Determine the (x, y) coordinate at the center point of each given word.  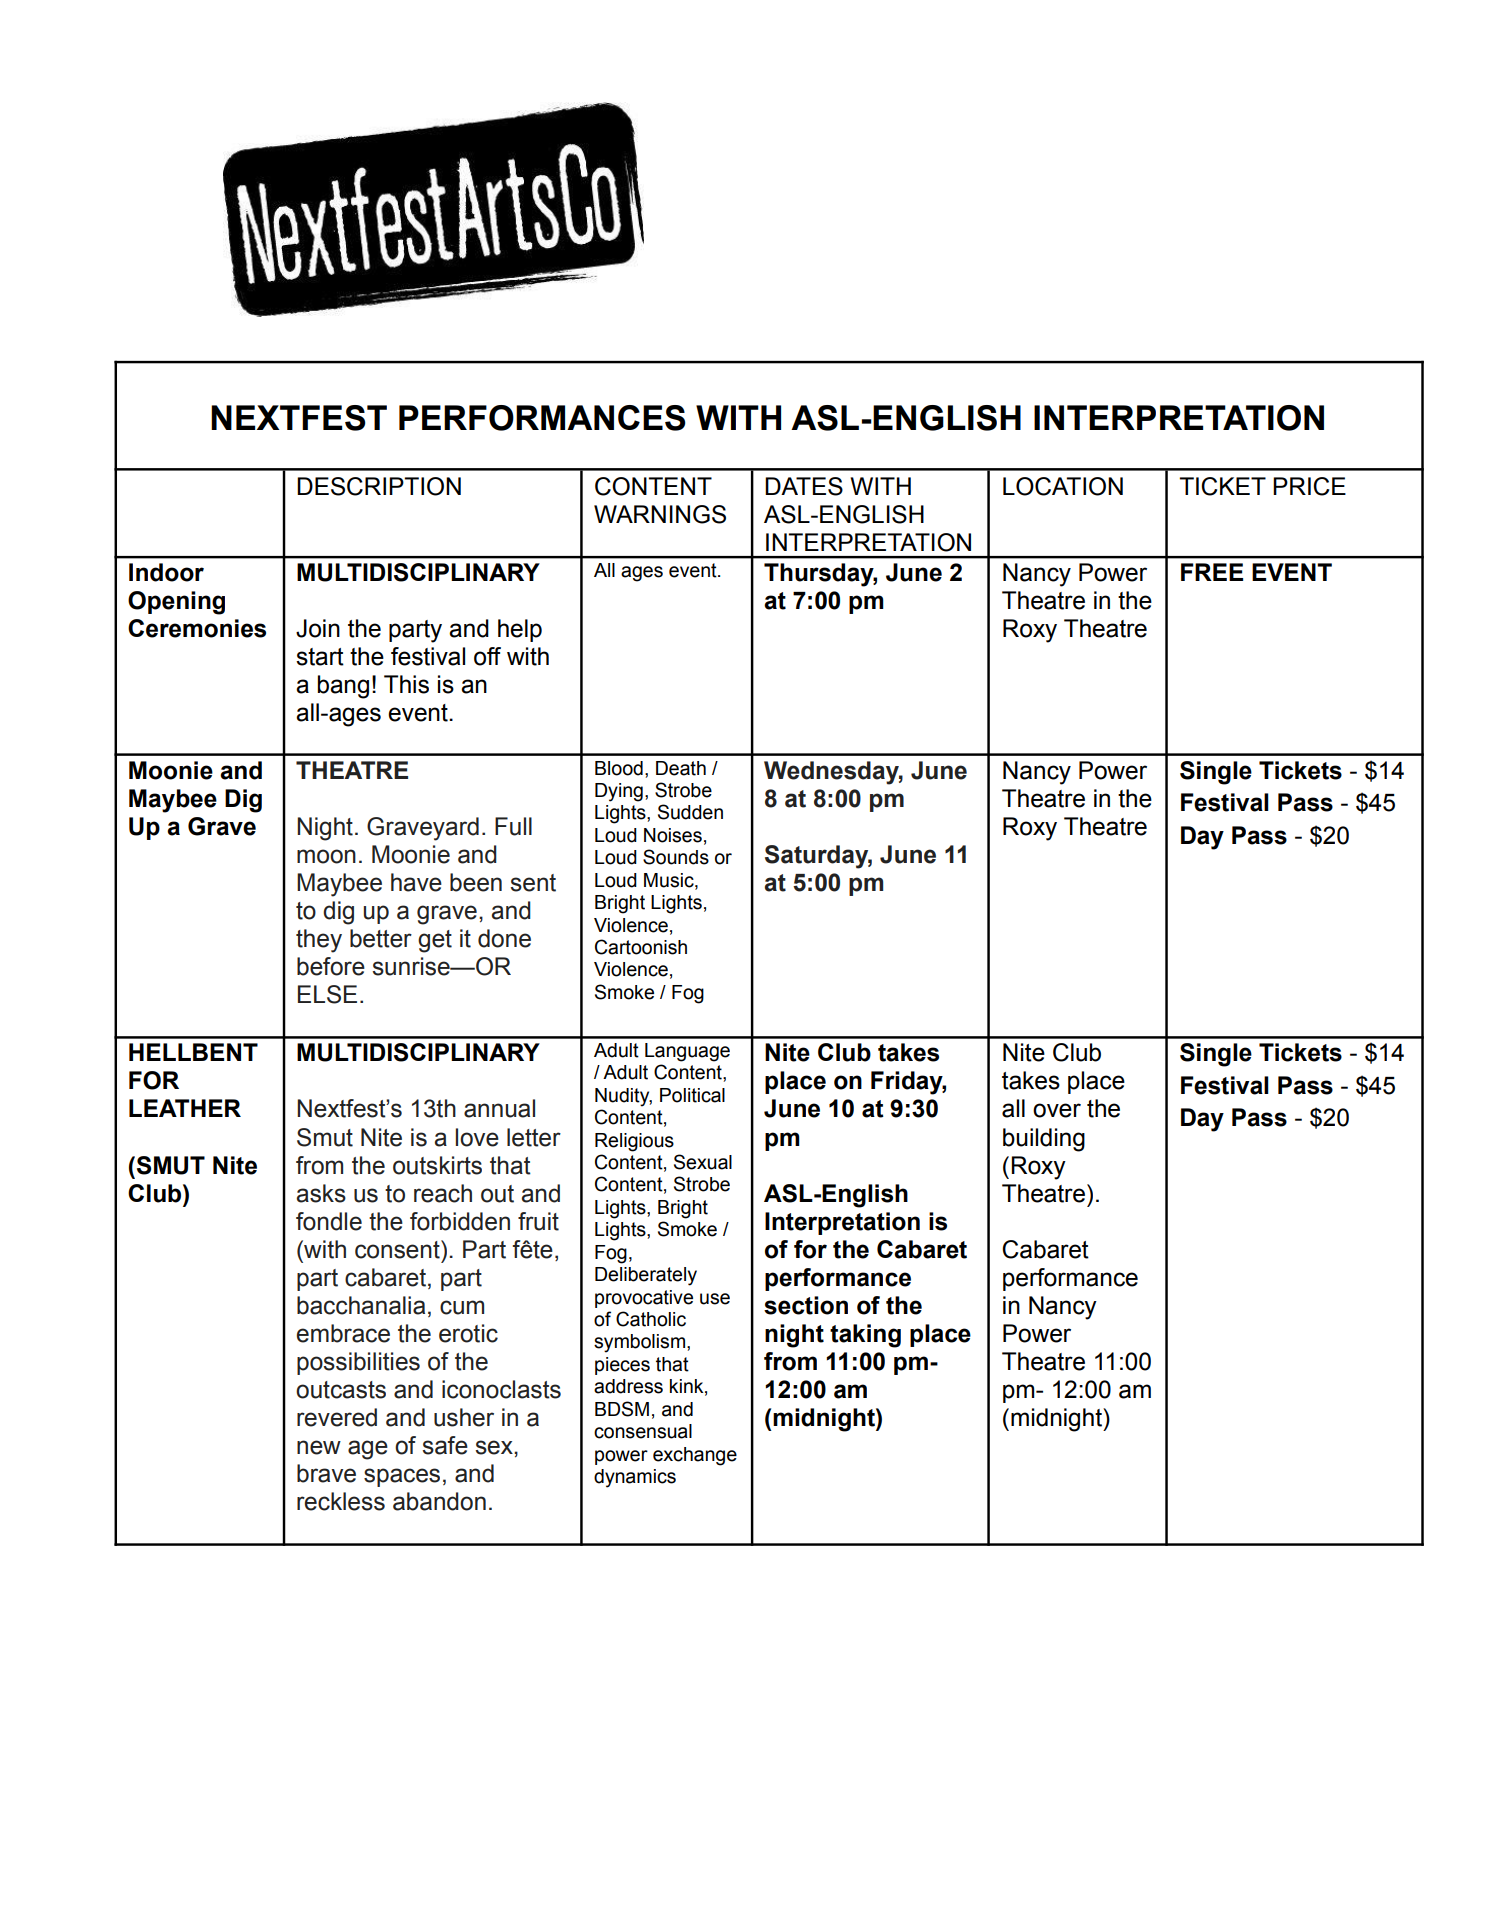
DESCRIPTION (379, 486)
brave (326, 1473)
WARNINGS (660, 514)
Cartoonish (641, 947)
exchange (695, 1456)
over (1057, 1110)
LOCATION (1063, 486)
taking (865, 1336)
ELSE (327, 994)
